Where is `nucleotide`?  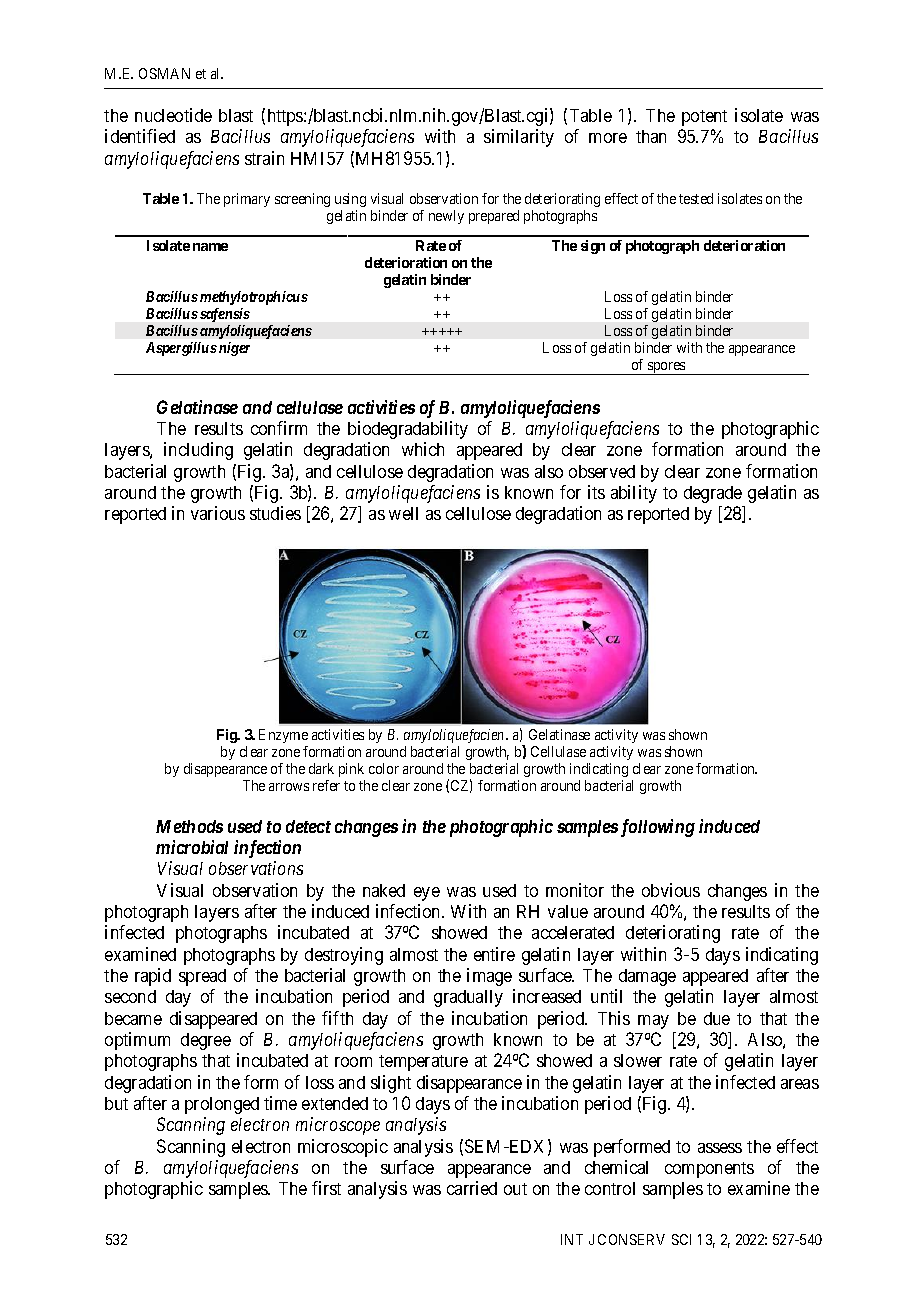 nucleotide is located at coordinates (173, 115).
